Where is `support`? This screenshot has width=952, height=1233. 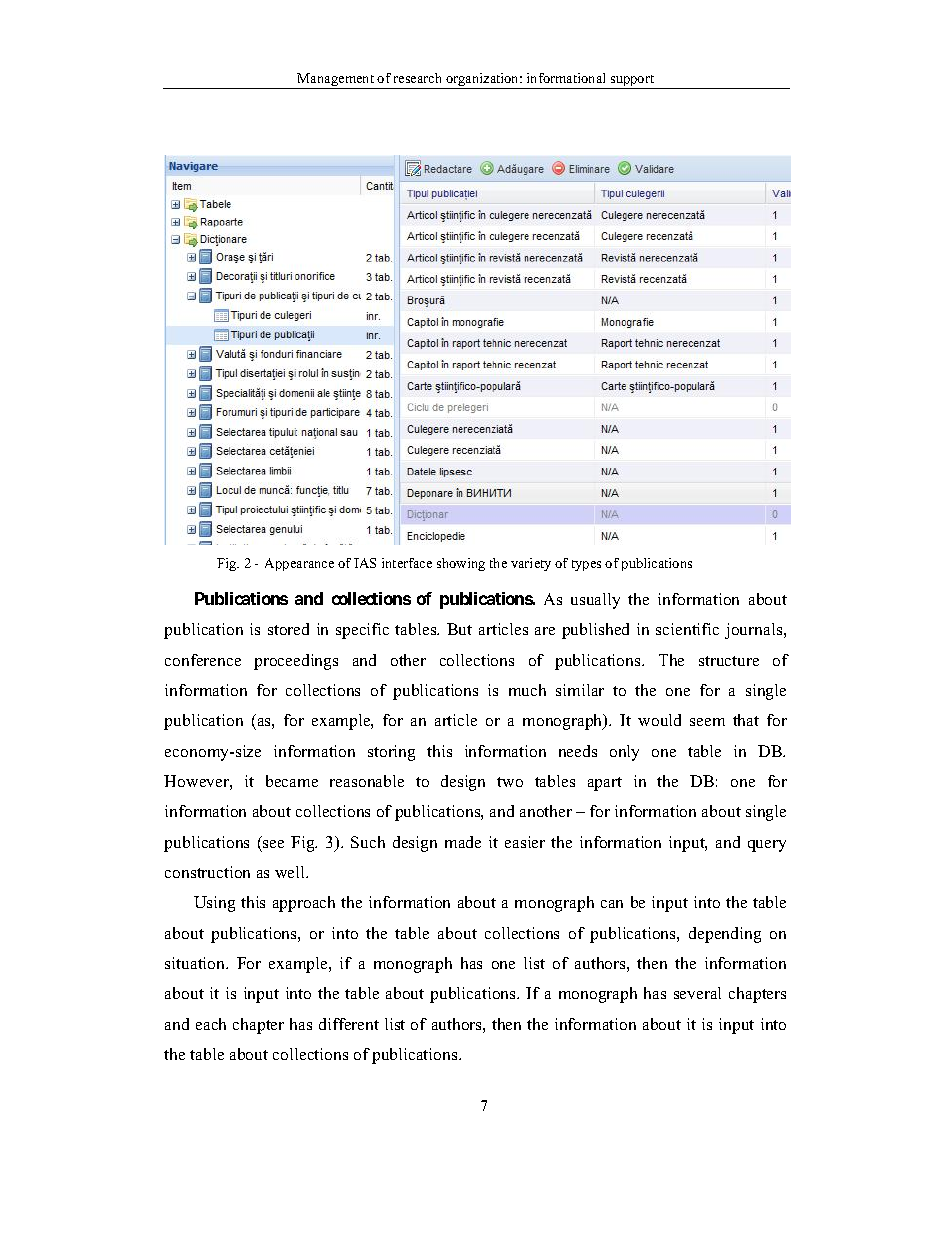 support is located at coordinates (633, 82).
